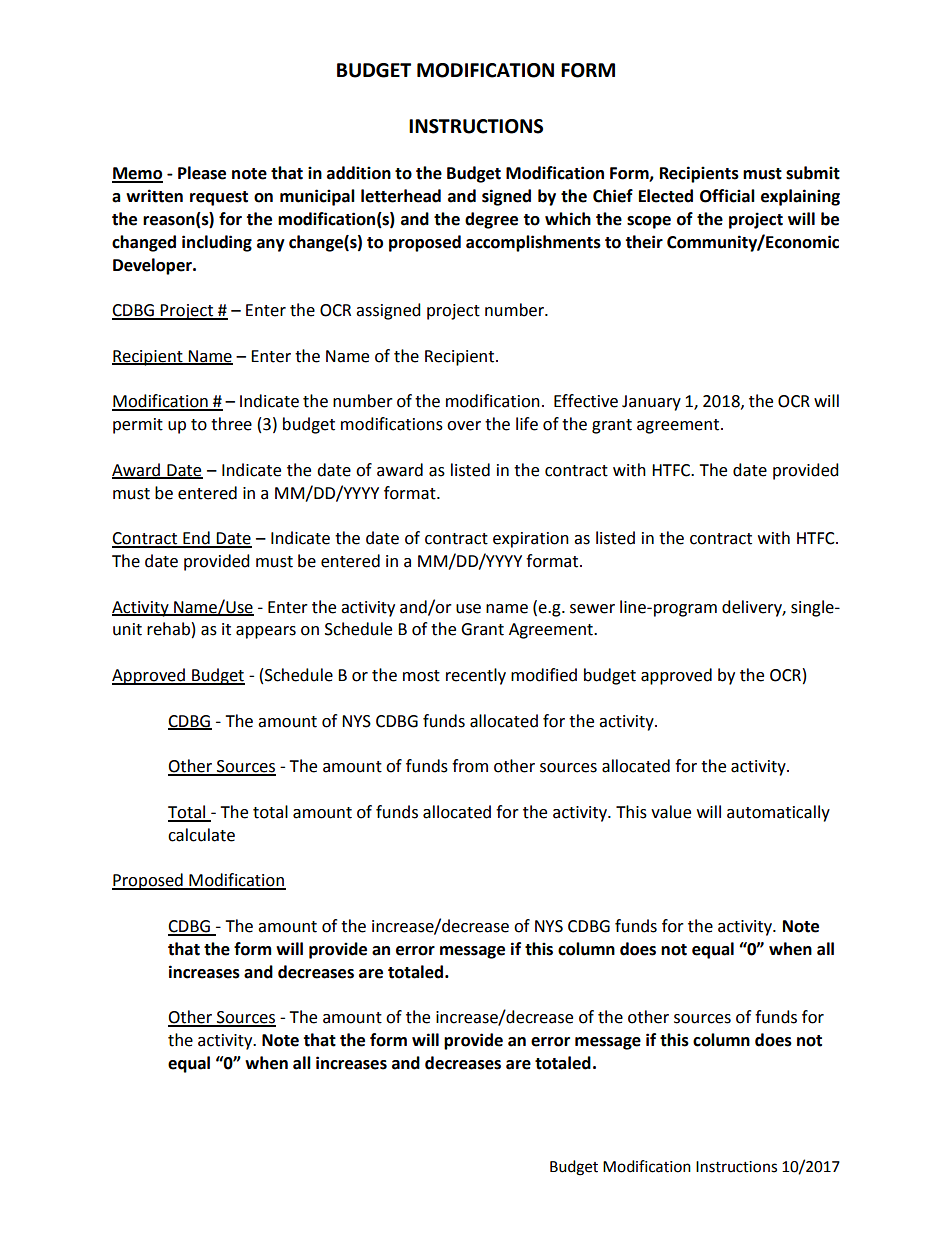 The width and height of the screenshot is (952, 1233). What do you see at coordinates (544, 675) in the screenshot?
I see `modified` at bounding box center [544, 675].
